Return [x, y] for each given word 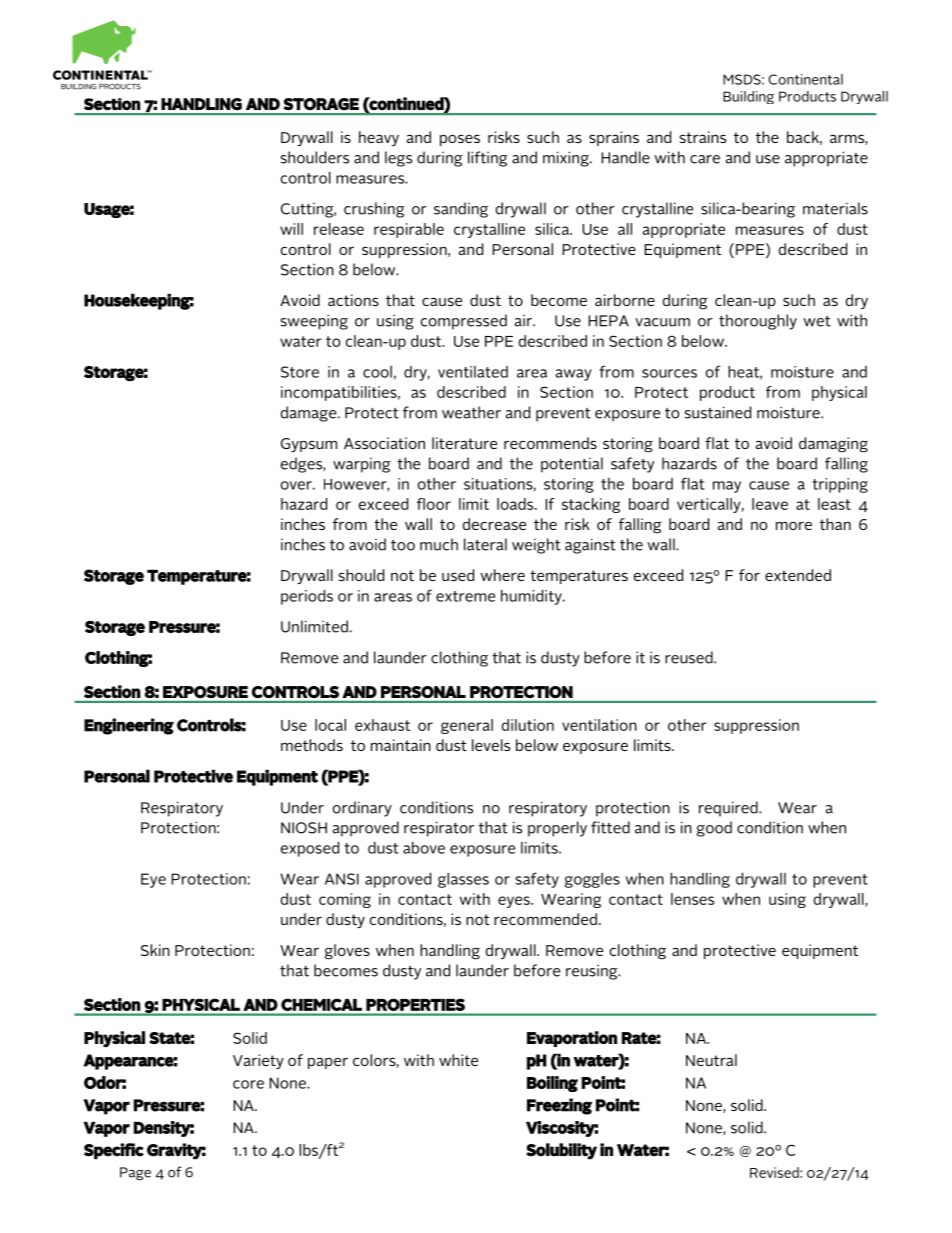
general [467, 726]
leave [770, 504]
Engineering [129, 726]
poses [460, 140]
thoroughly [758, 322]
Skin [155, 950]
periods [307, 597]
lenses [692, 899]
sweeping [314, 322]
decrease [494, 524]
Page [135, 1173]
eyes [515, 902]
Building [748, 97]
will [291, 229]
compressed [464, 322]
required [729, 809]
